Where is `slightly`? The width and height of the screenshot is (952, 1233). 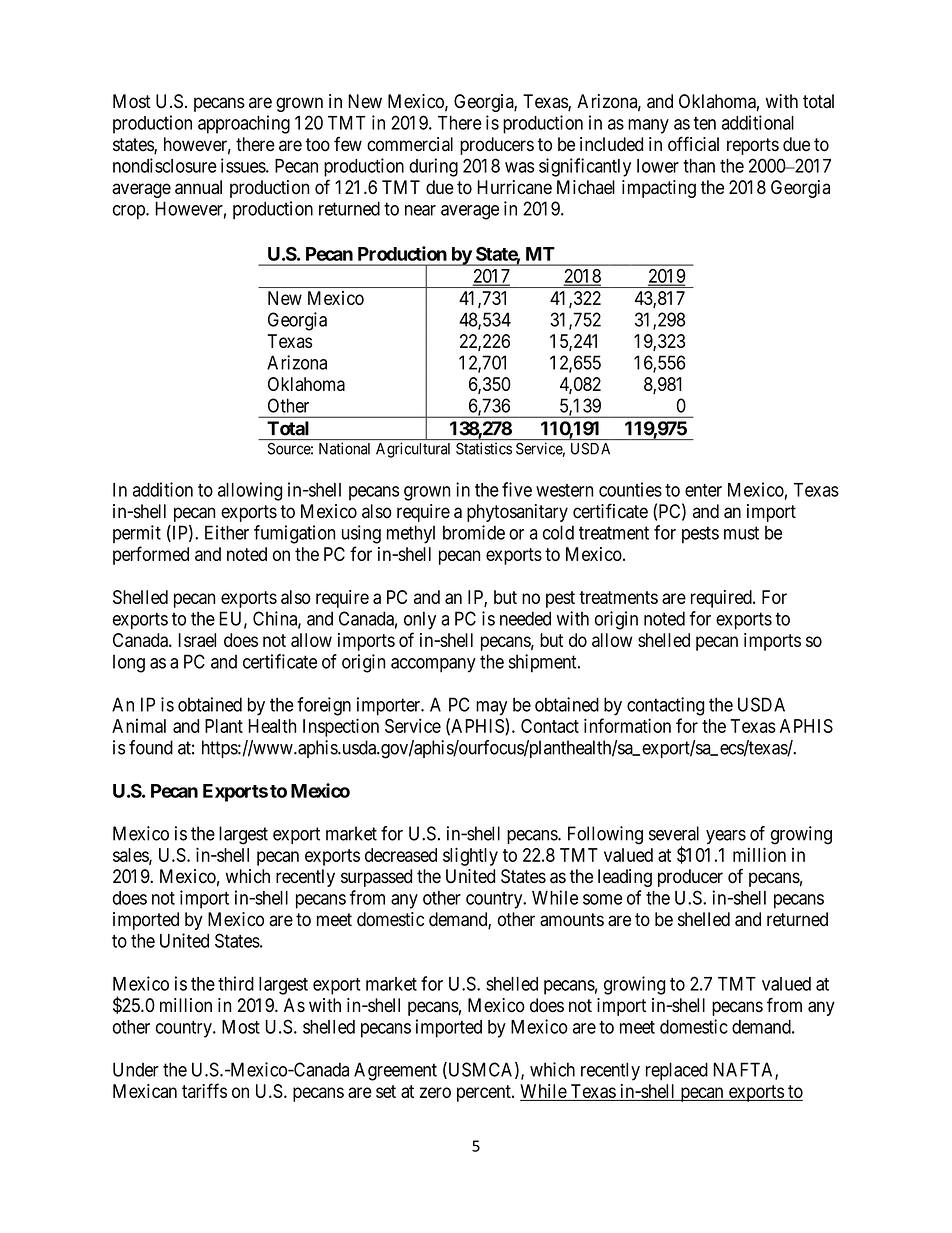 slightly is located at coordinates (470, 856).
